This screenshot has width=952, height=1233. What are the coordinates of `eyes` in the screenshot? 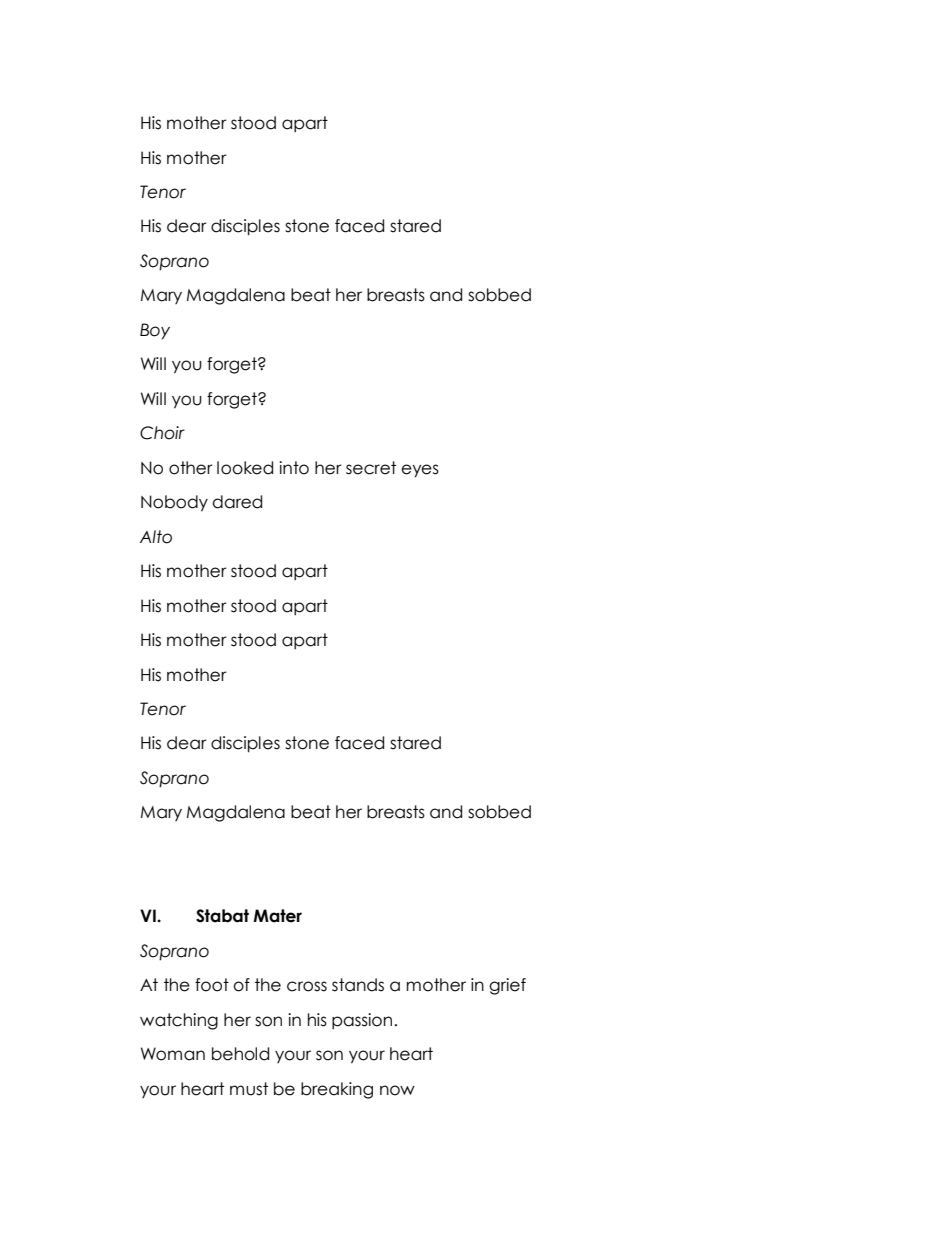 It's located at (420, 471).
